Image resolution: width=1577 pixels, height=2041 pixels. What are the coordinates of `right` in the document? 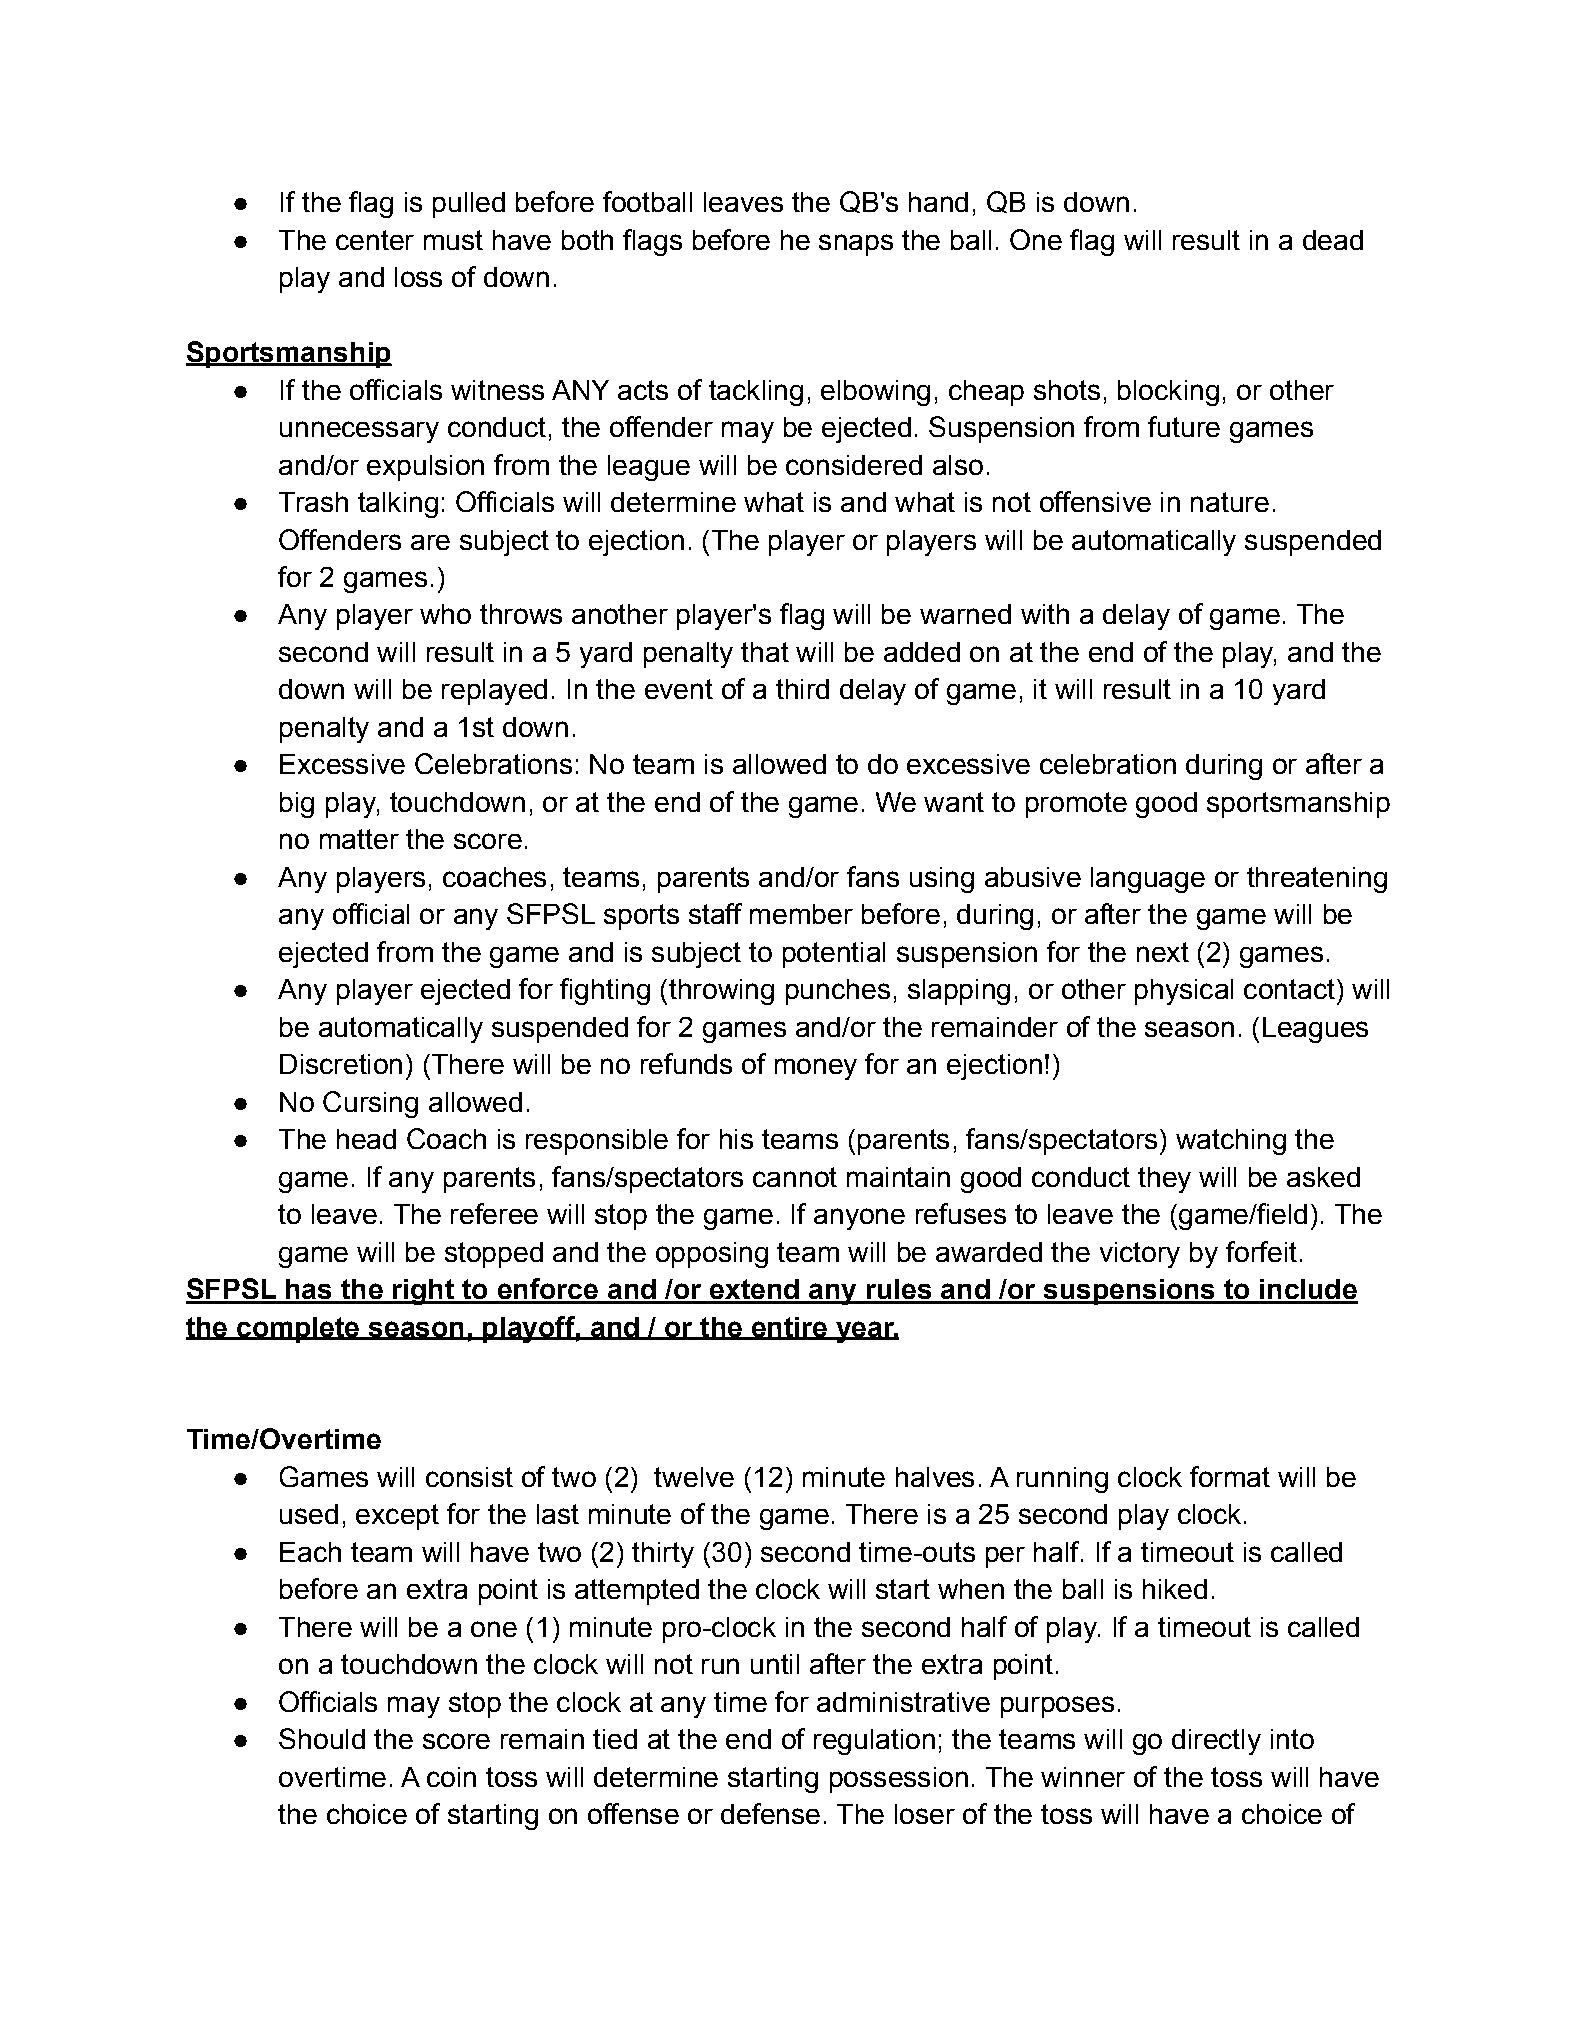 It's located at (423, 1292).
